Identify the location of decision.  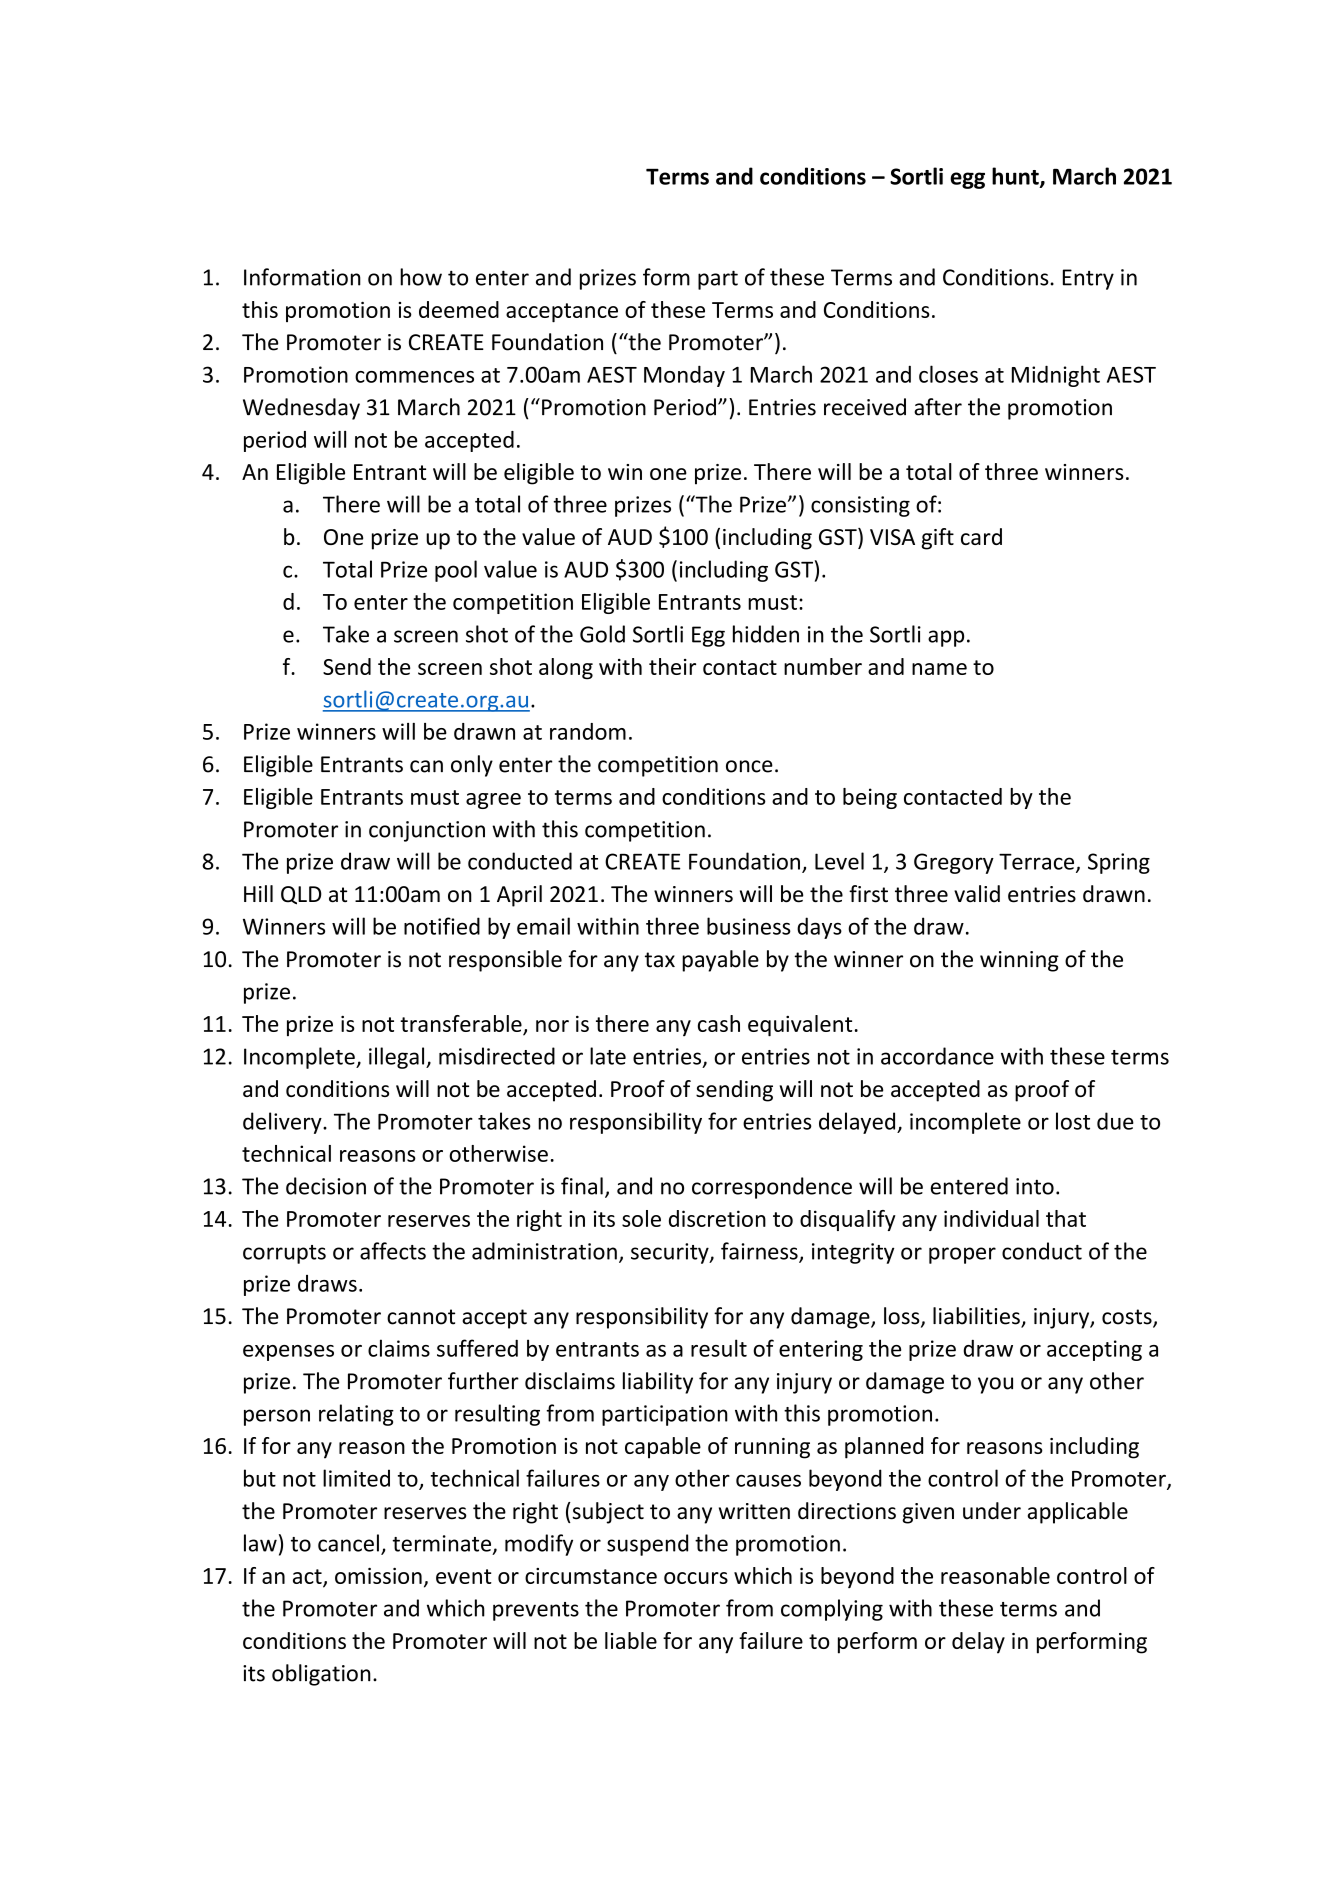
(326, 1186).
